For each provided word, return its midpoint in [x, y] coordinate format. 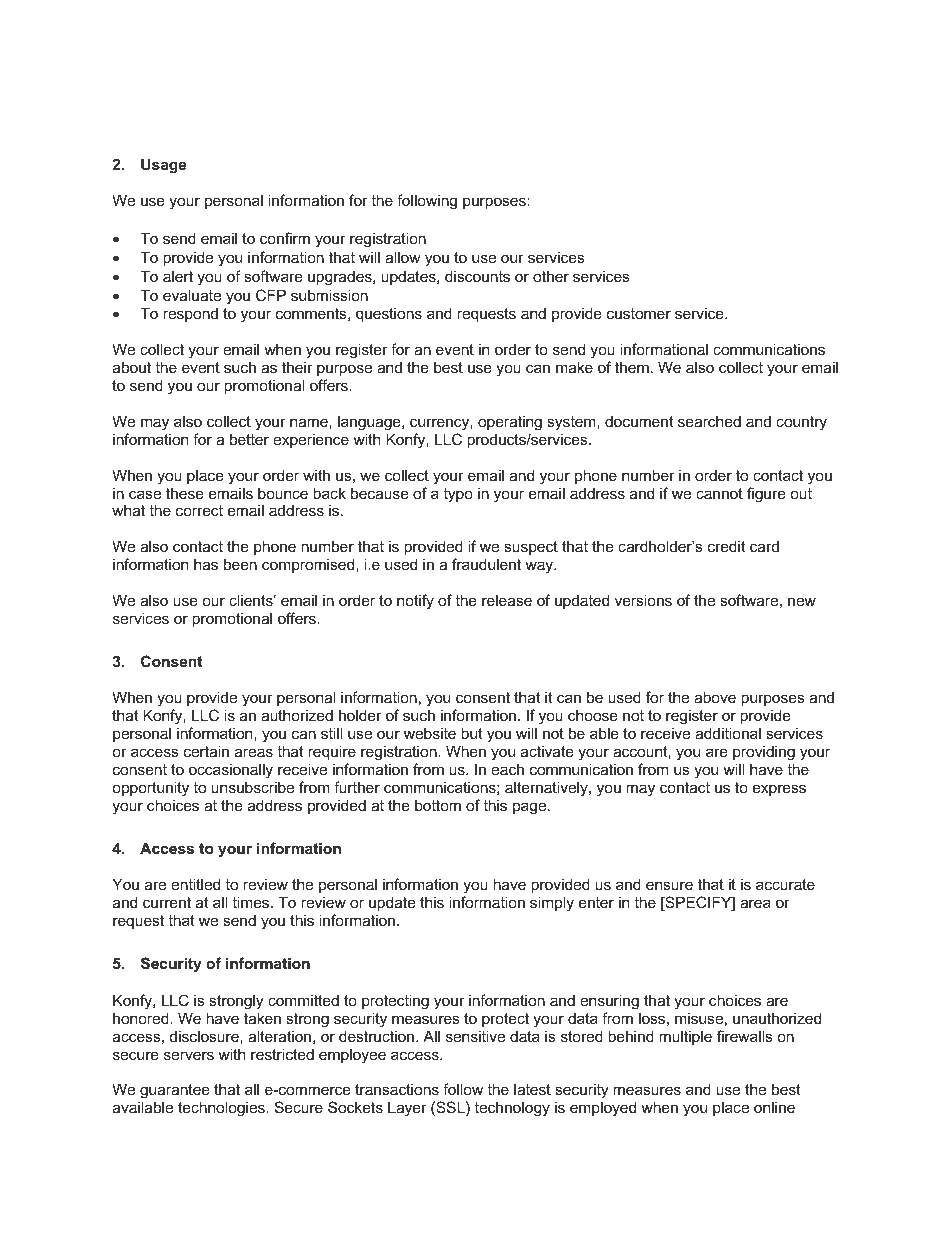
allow [403, 257]
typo [458, 495]
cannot [719, 493]
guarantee [175, 1093]
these [185, 493]
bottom [438, 805]
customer [639, 313]
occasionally [231, 771]
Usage [164, 165]
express [779, 790]
